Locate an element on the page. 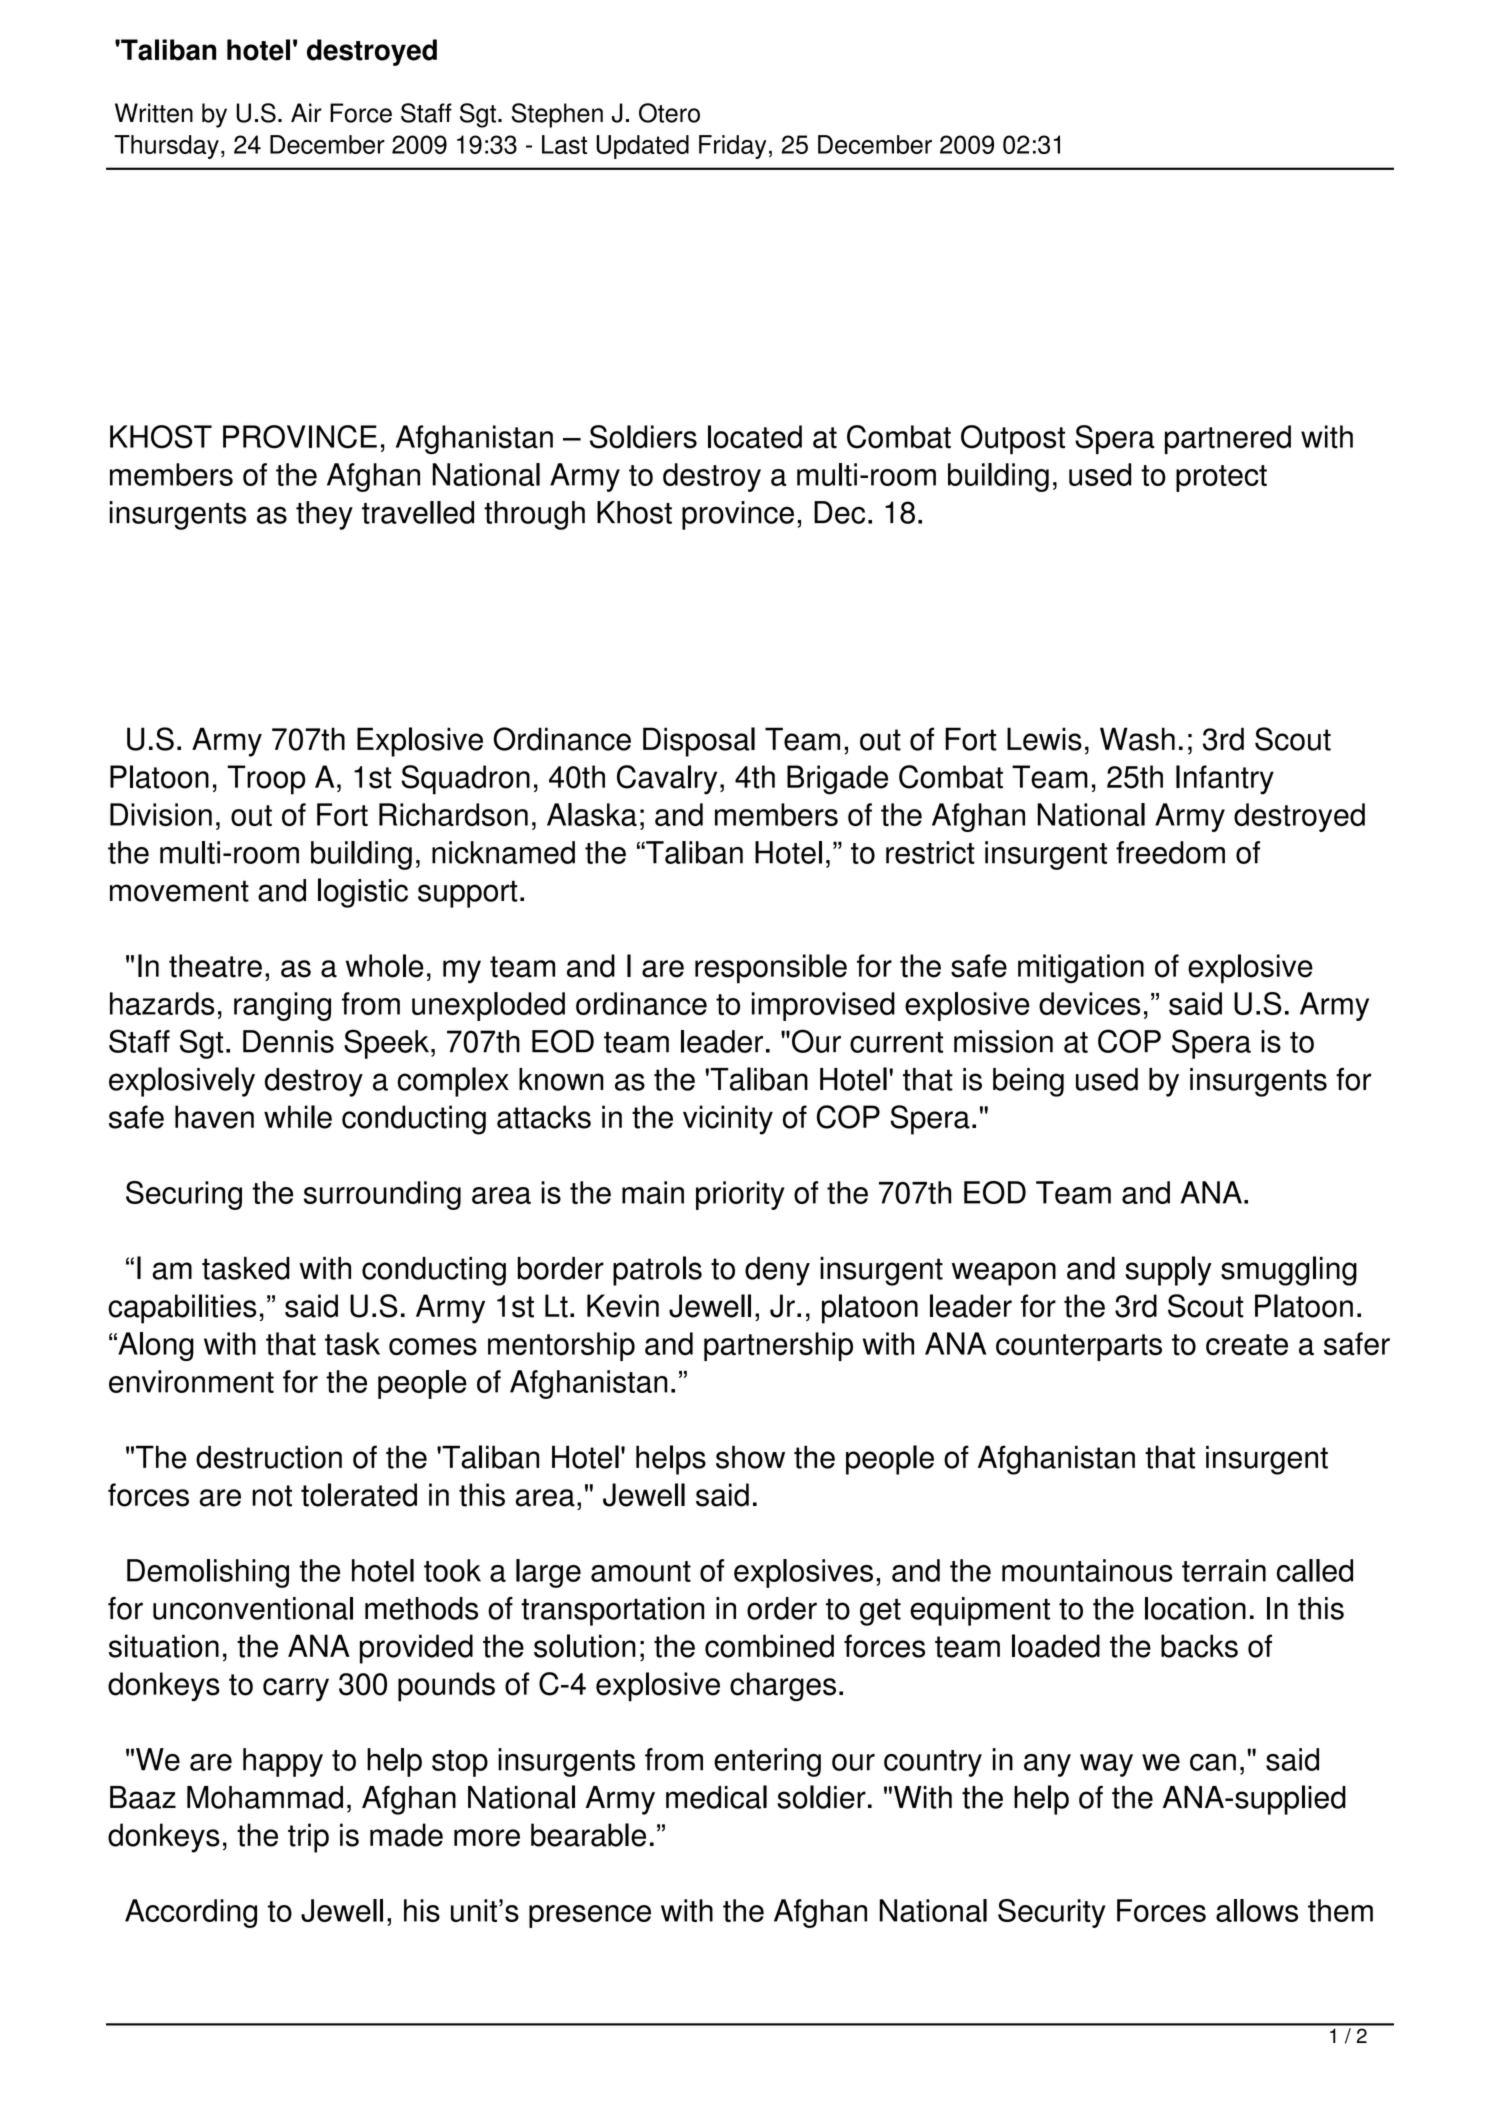  Air is located at coordinates (306, 112).
